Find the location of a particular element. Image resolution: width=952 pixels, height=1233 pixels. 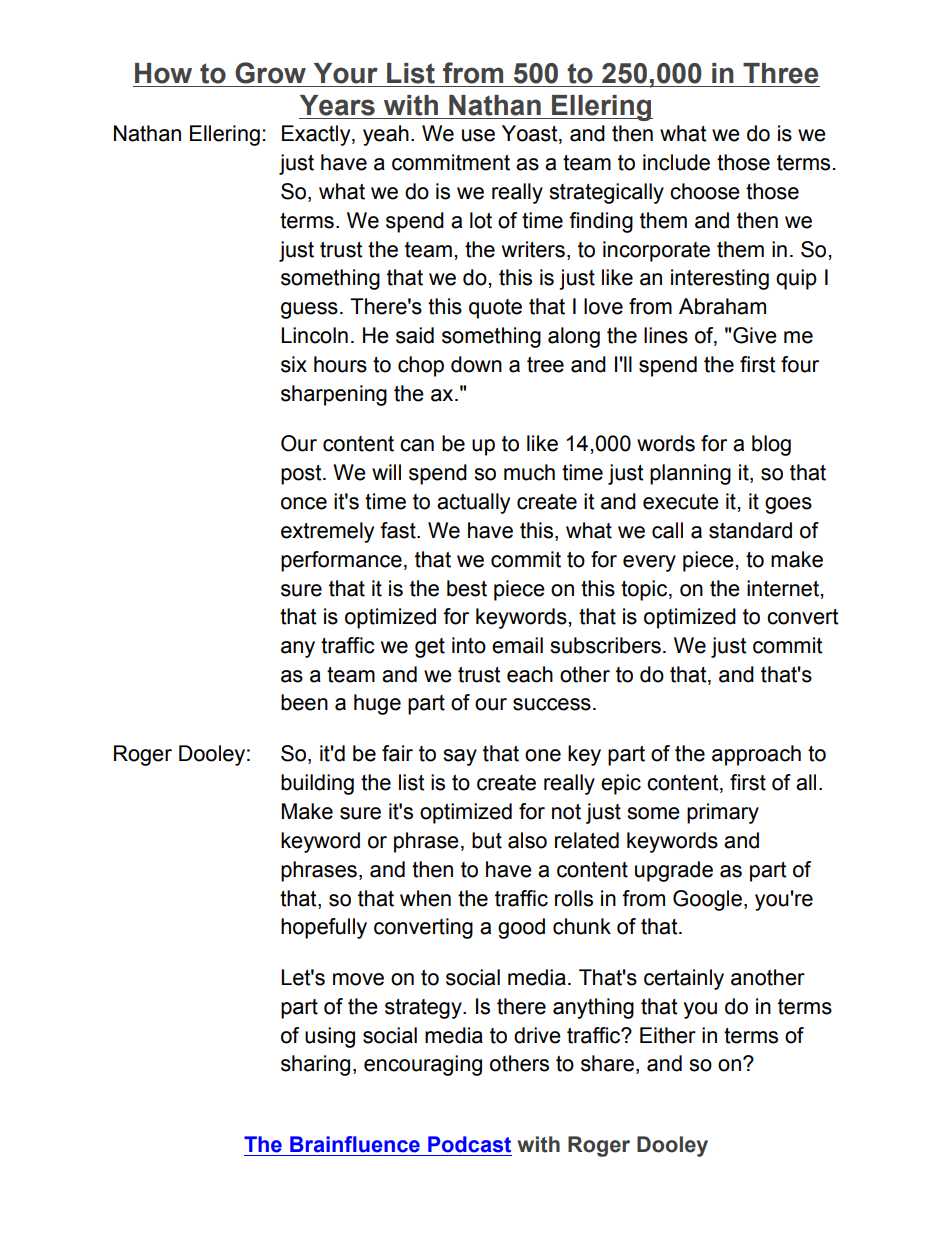

say is located at coordinates (460, 757).
